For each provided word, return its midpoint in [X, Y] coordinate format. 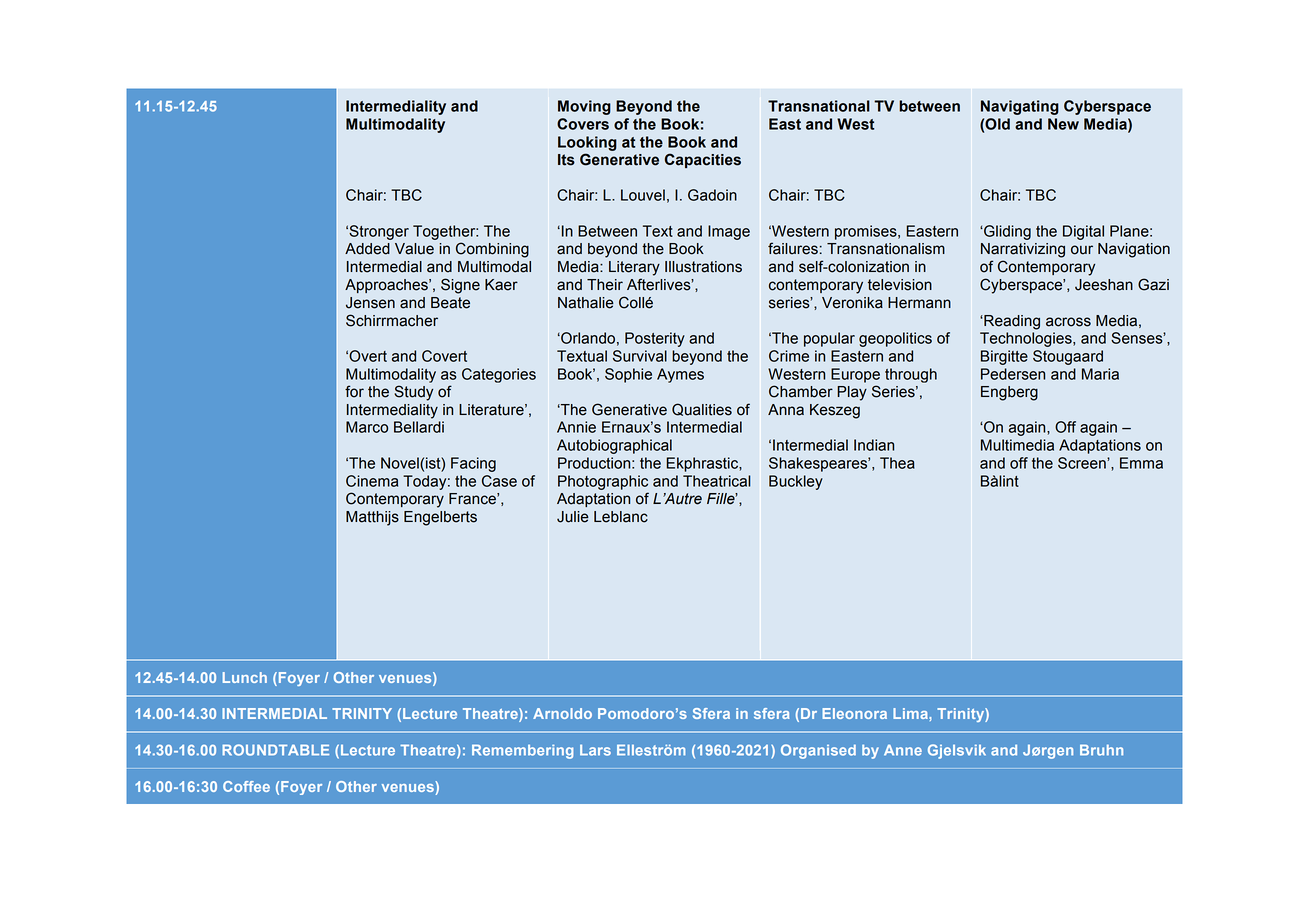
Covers [583, 124]
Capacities [703, 160]
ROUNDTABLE [275, 750]
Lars [595, 750]
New [1063, 124]
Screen [1083, 463]
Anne [903, 750]
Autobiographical [614, 446]
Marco [367, 427]
